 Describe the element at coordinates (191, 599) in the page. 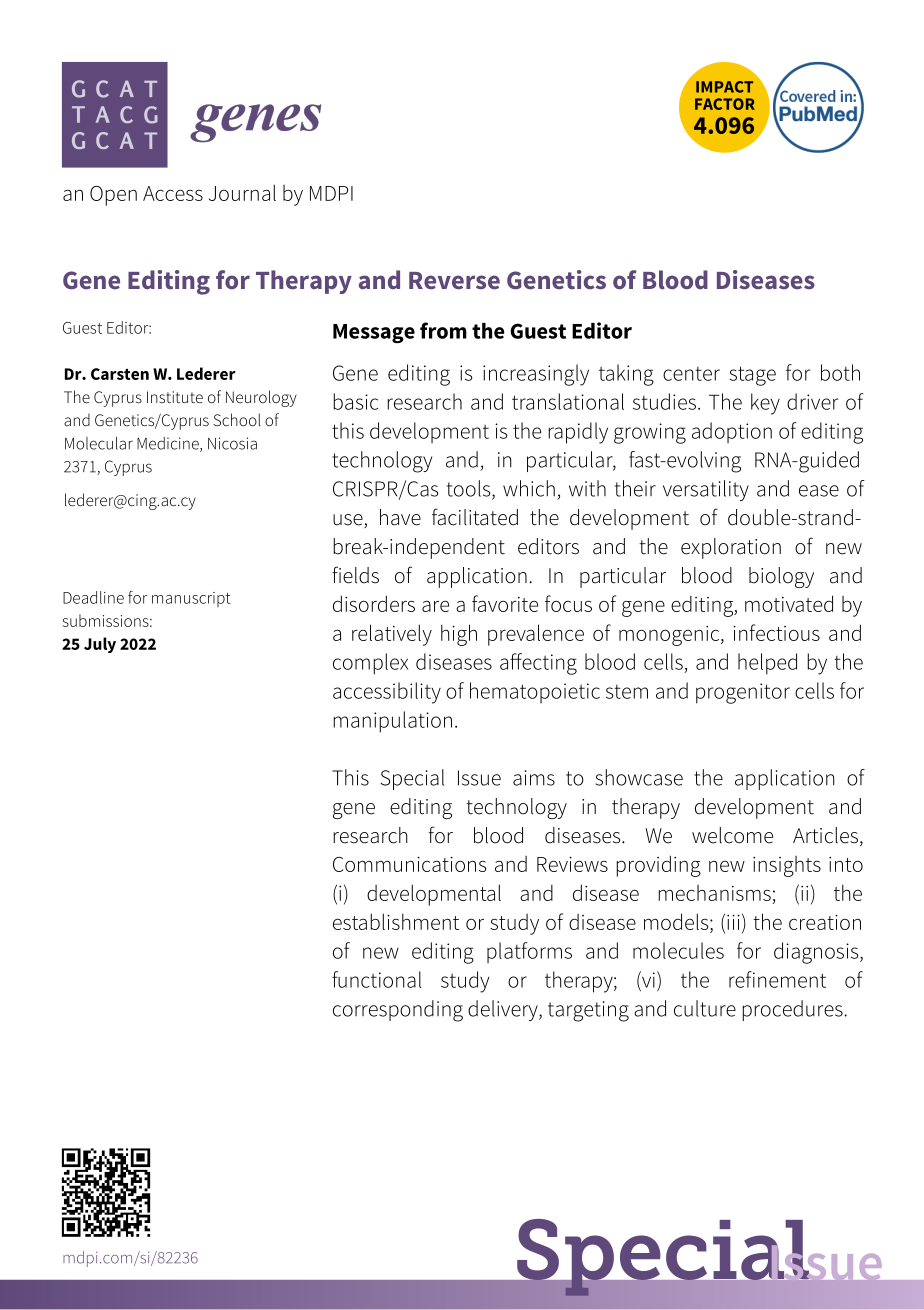

I see `manuscript` at that location.
